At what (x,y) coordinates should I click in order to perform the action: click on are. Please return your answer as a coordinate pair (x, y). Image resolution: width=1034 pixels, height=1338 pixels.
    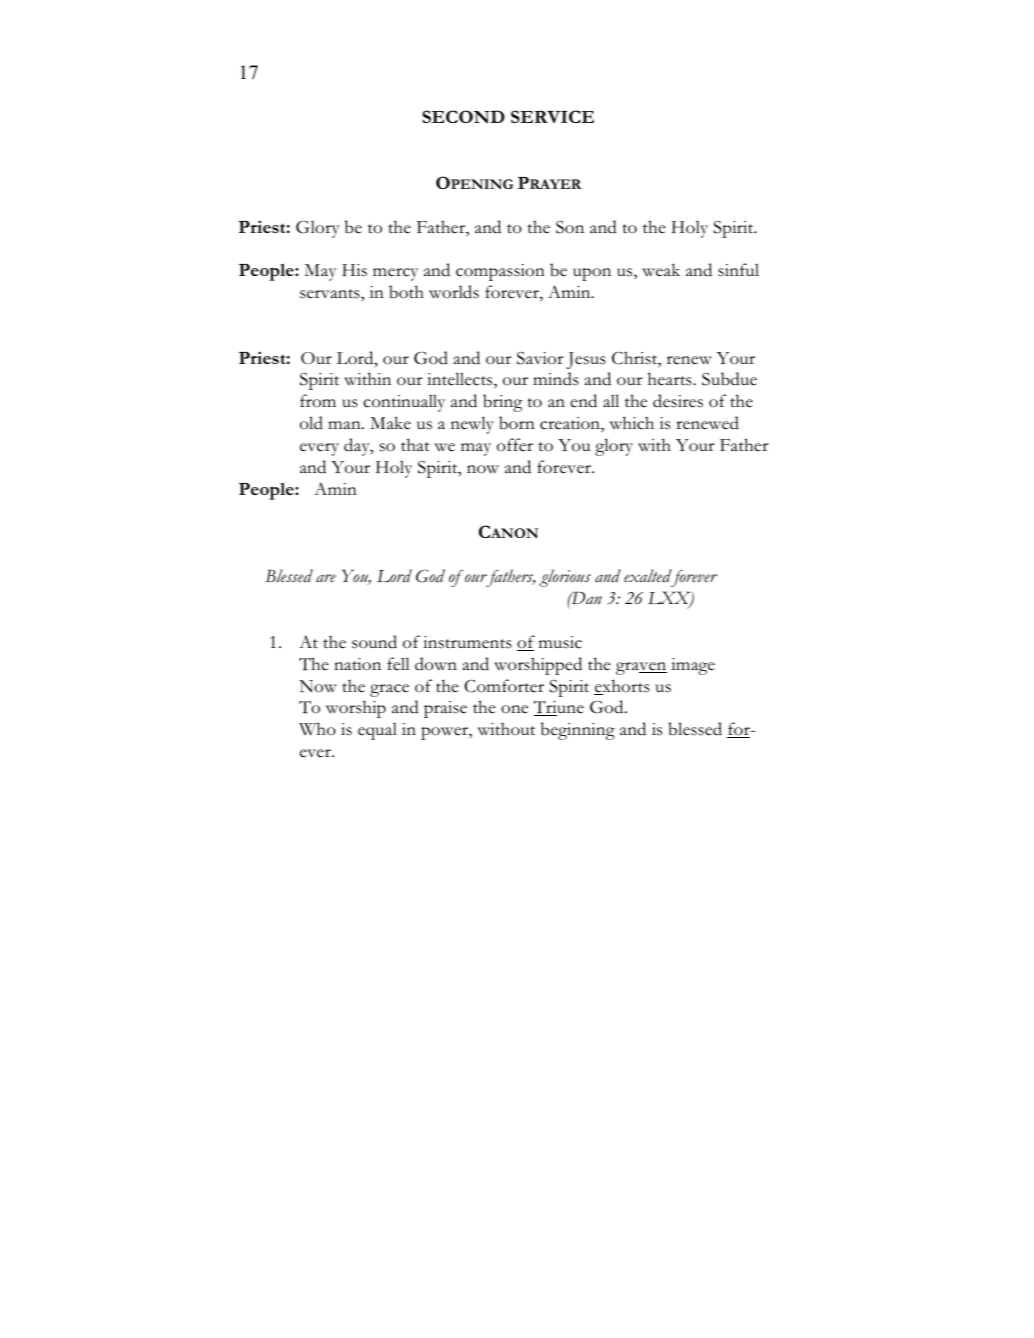
    Looking at the image, I should click on (326, 578).
